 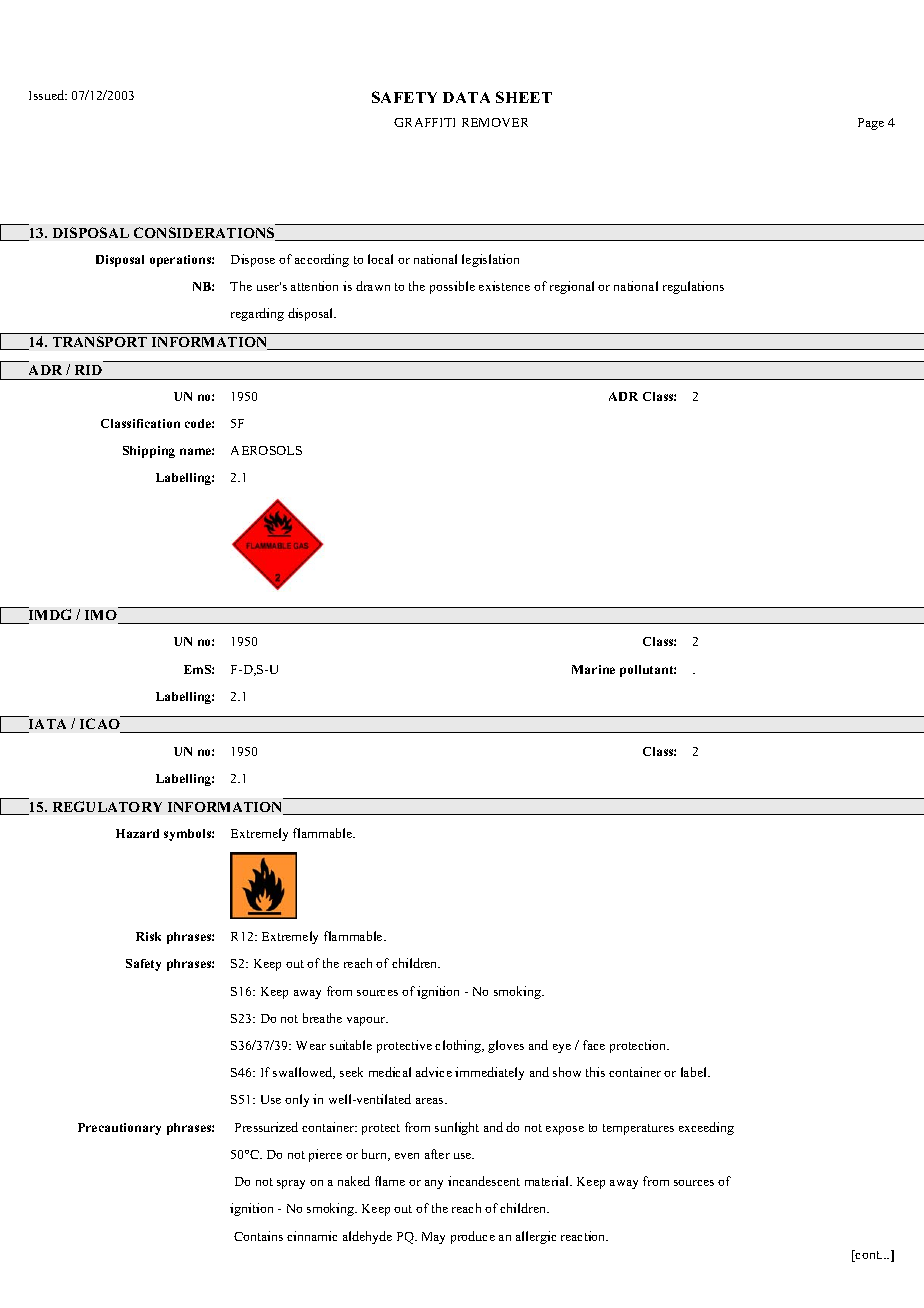 I want to click on regulations, so click(x=693, y=287).
